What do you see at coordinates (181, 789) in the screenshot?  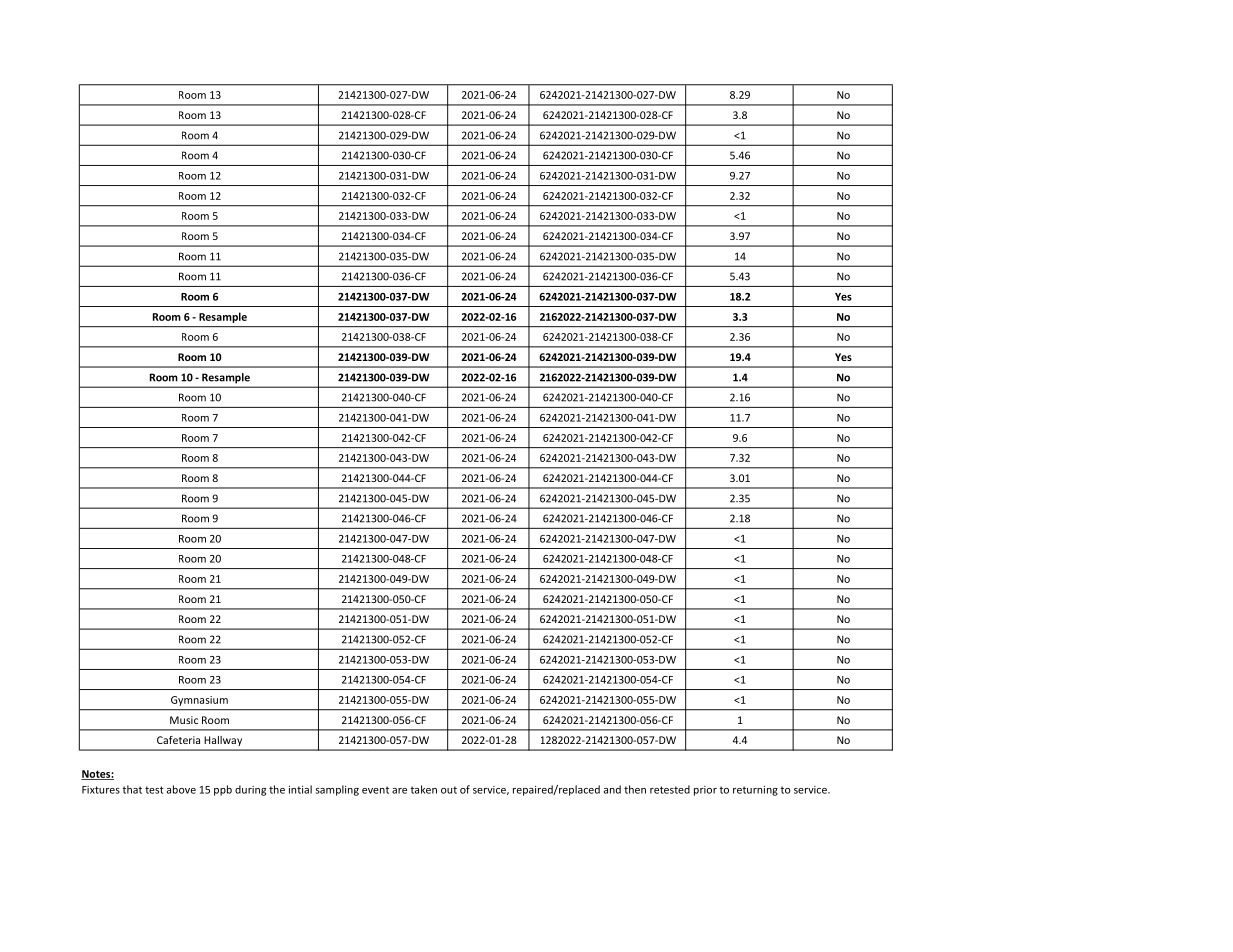 I see `above` at bounding box center [181, 789].
